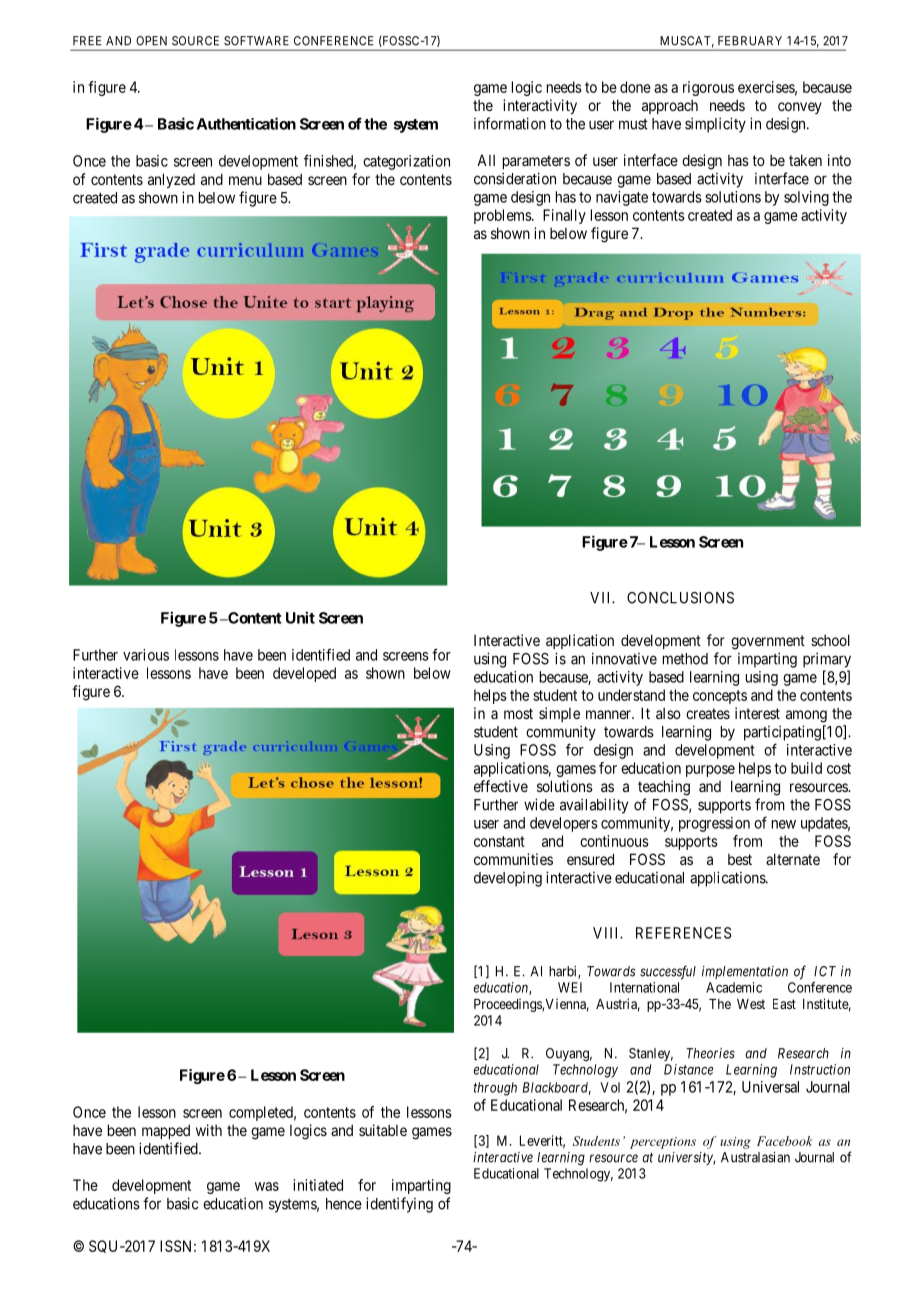 Image resolution: width=924 pixels, height=1307 pixels. I want to click on rigorous, so click(708, 88).
